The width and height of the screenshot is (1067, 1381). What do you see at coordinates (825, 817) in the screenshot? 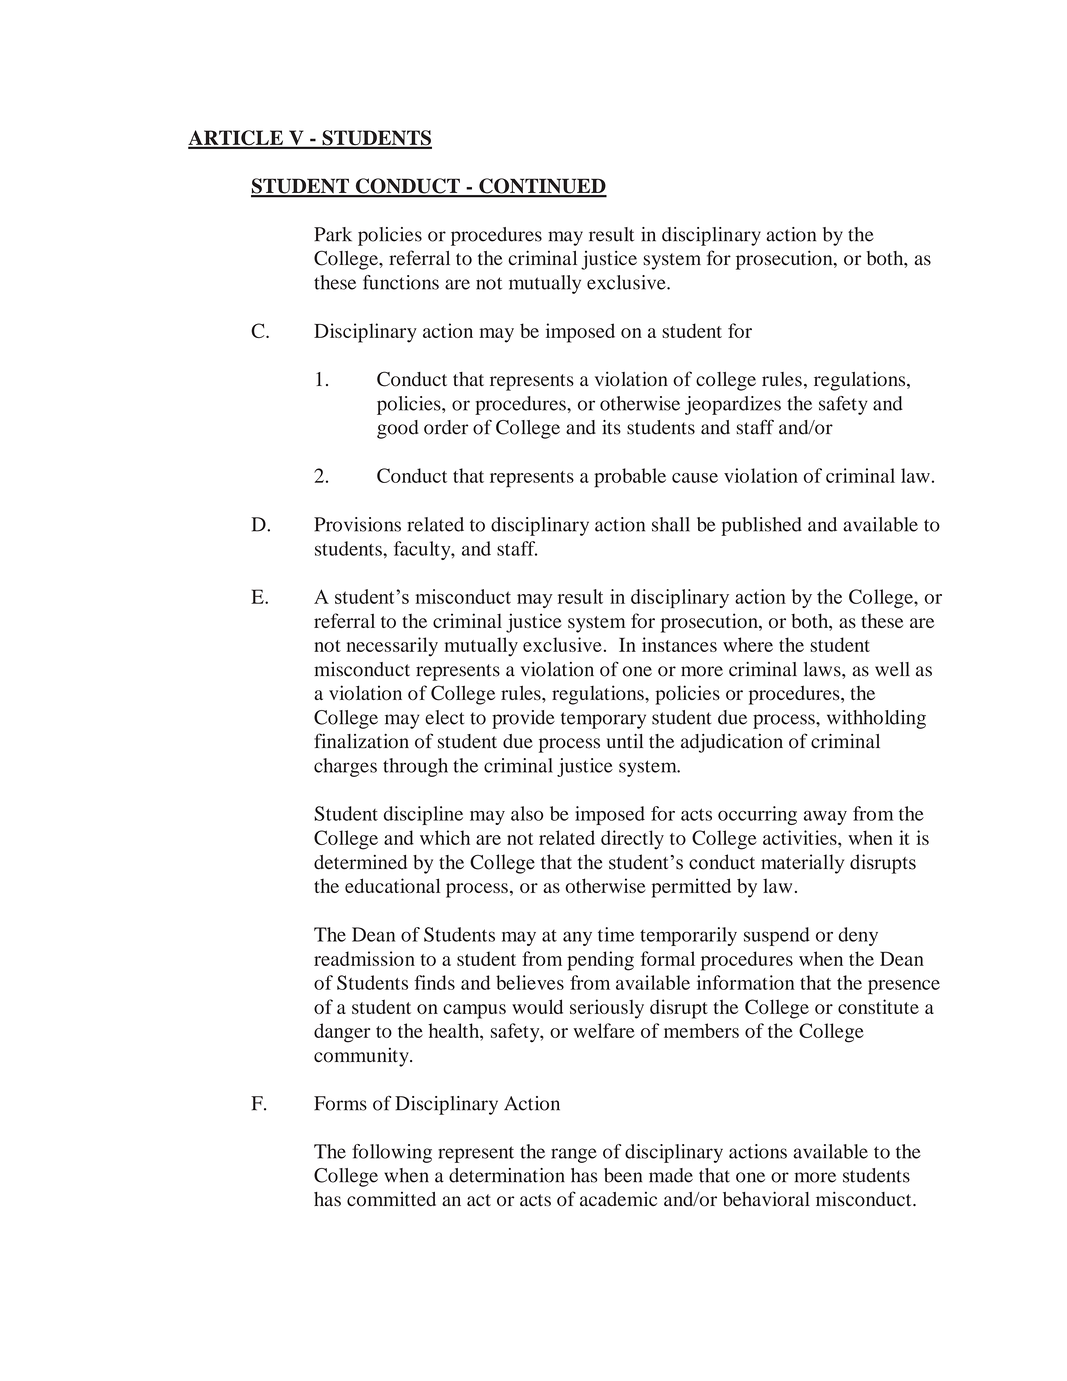
I see `away` at bounding box center [825, 817].
